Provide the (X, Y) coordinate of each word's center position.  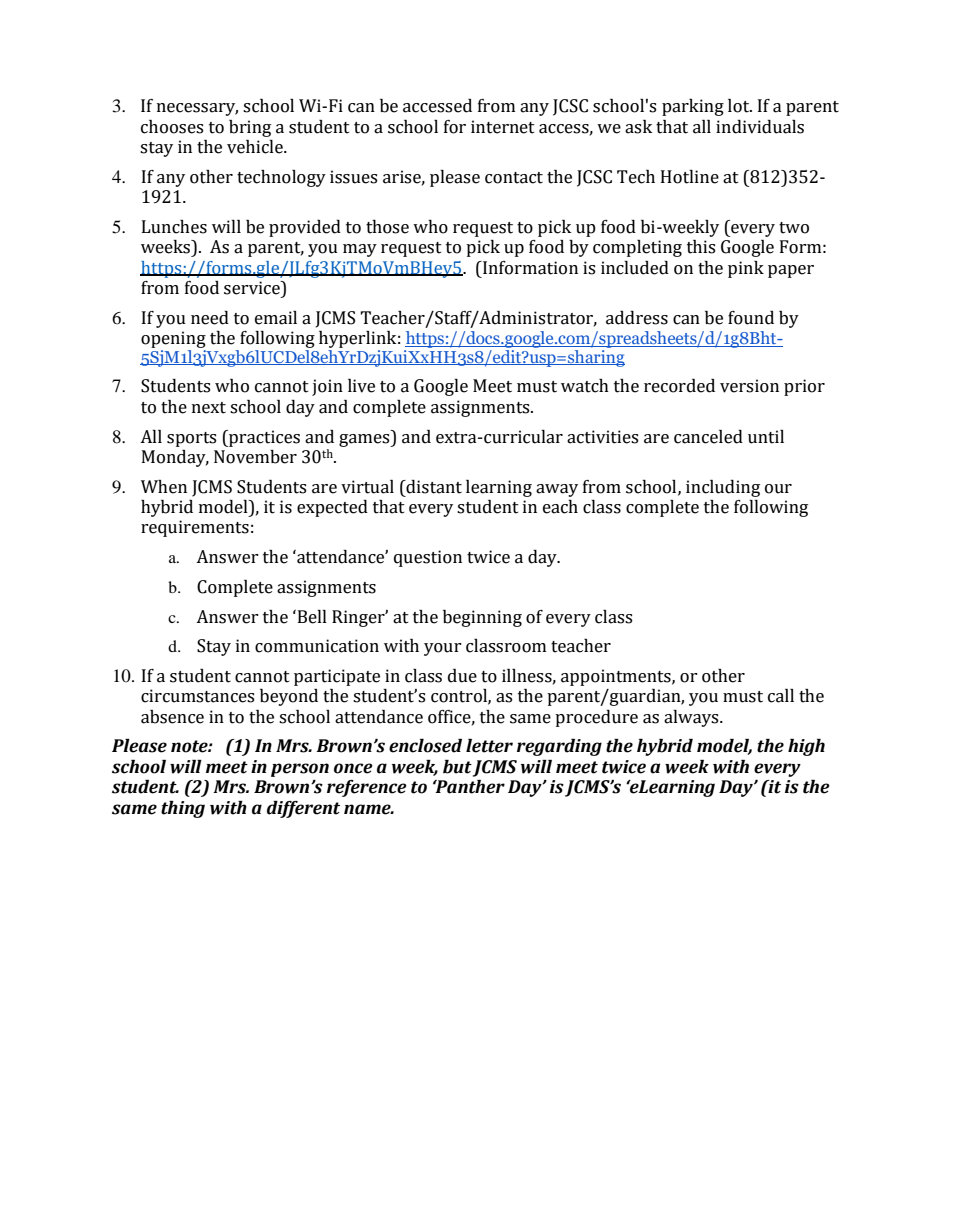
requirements (195, 528)
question (428, 558)
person (300, 770)
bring (250, 128)
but (457, 767)
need (210, 318)
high (806, 747)
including (723, 488)
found (751, 318)
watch (585, 386)
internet (503, 127)
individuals (760, 127)
